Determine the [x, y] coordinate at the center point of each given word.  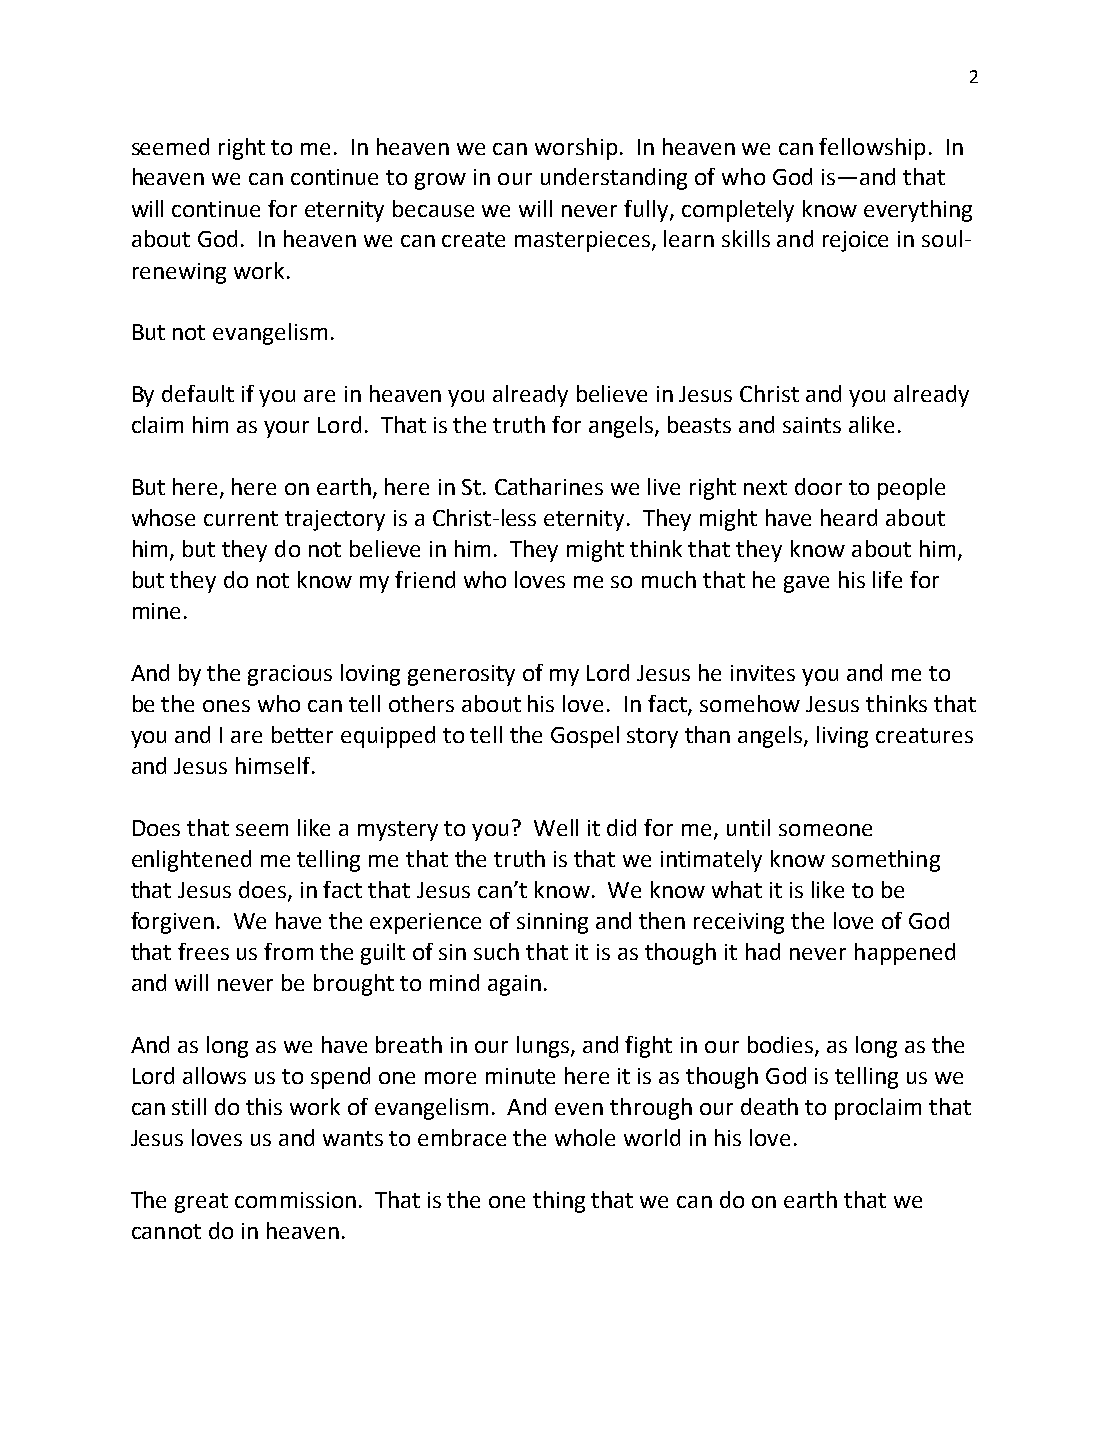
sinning [552, 923]
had [763, 951]
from [288, 951]
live [664, 486]
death [769, 1106]
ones [226, 706]
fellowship [872, 149]
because [433, 208]
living [842, 737]
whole [585, 1137]
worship [576, 149]
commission [295, 1200]
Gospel [585, 737]
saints [812, 425]
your [286, 429]
